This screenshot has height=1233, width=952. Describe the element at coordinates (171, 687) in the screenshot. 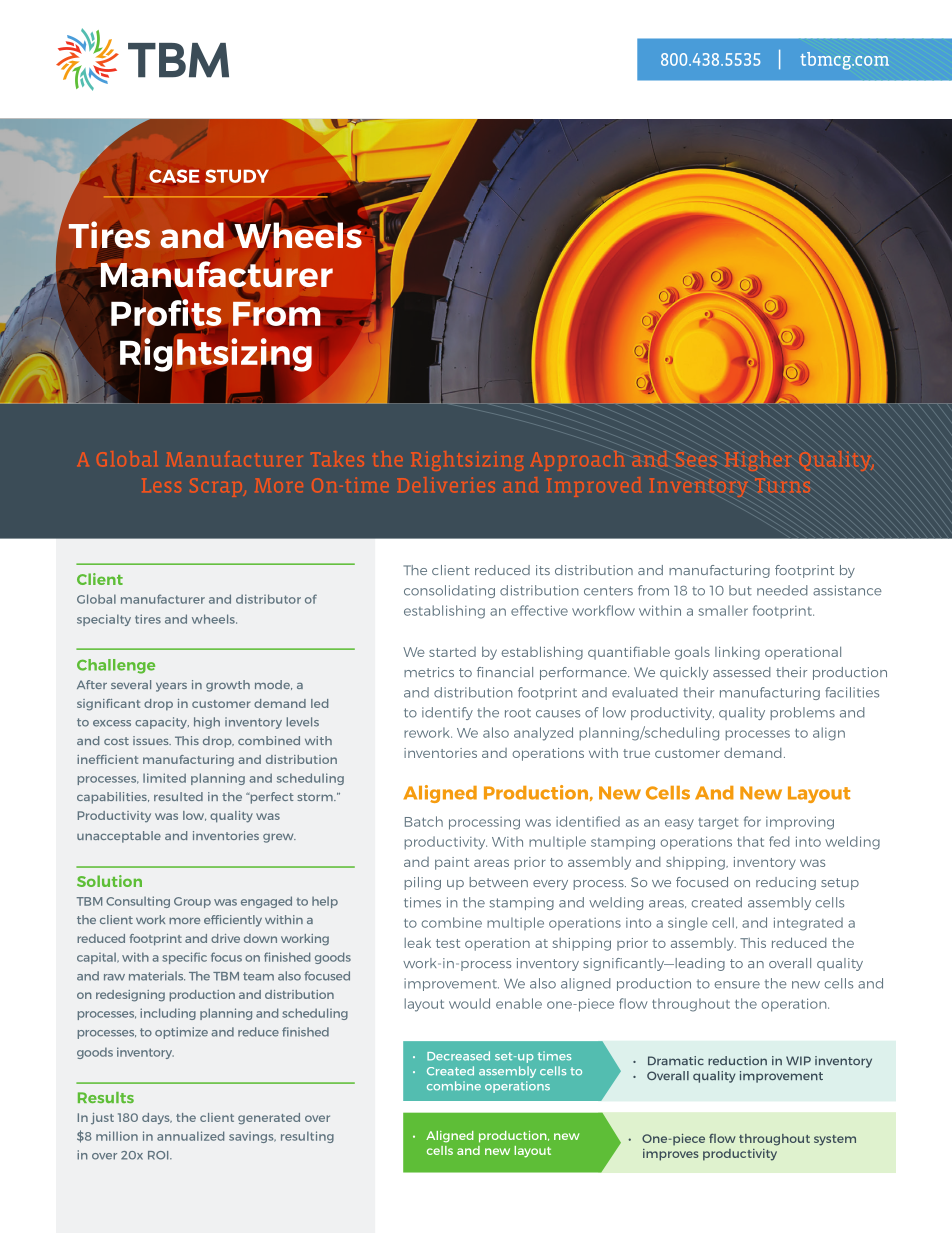

I see `years` at that location.
